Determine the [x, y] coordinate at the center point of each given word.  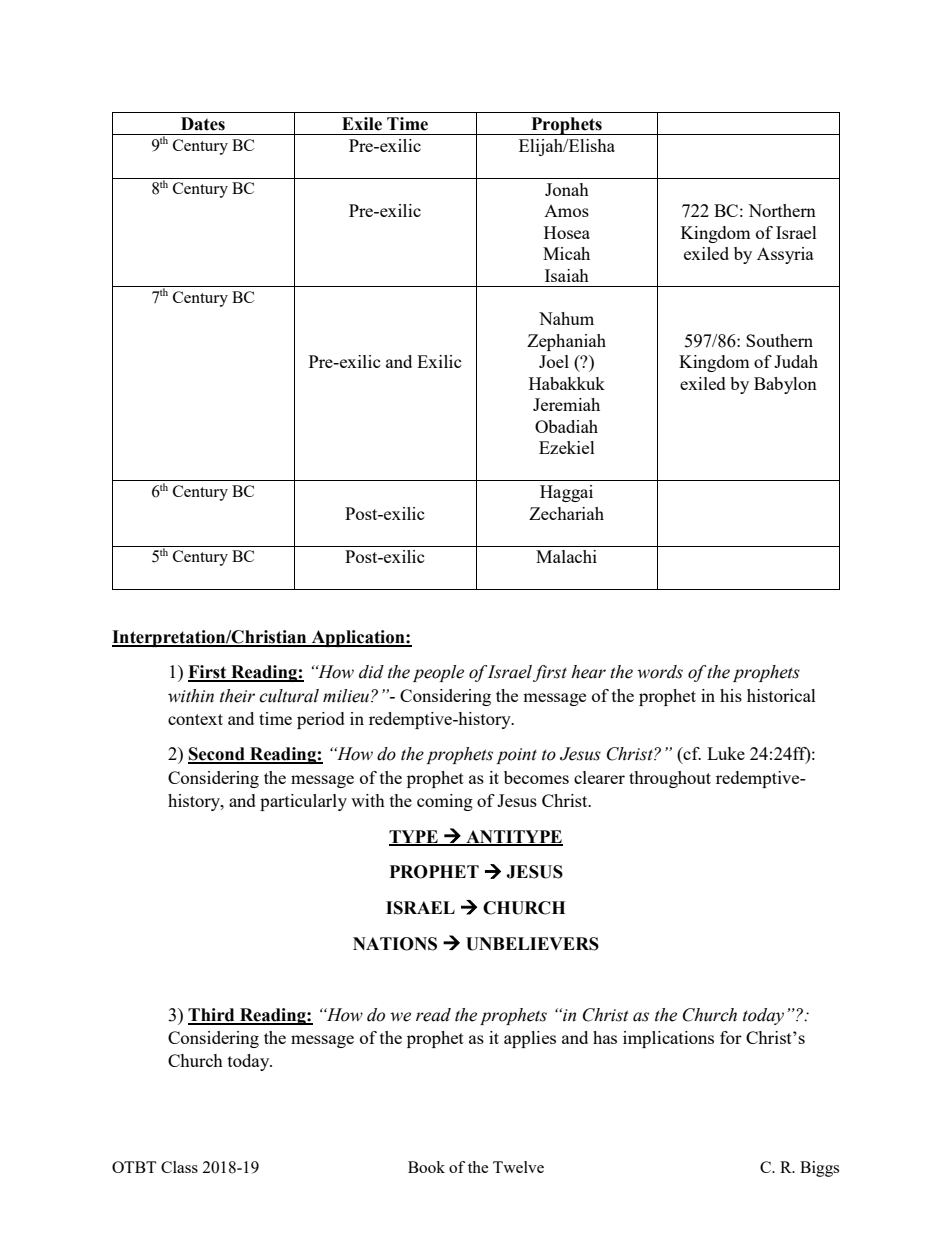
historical [781, 695]
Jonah [567, 189]
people [438, 673]
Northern [782, 210]
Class [179, 1167]
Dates [203, 124]
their [237, 696]
